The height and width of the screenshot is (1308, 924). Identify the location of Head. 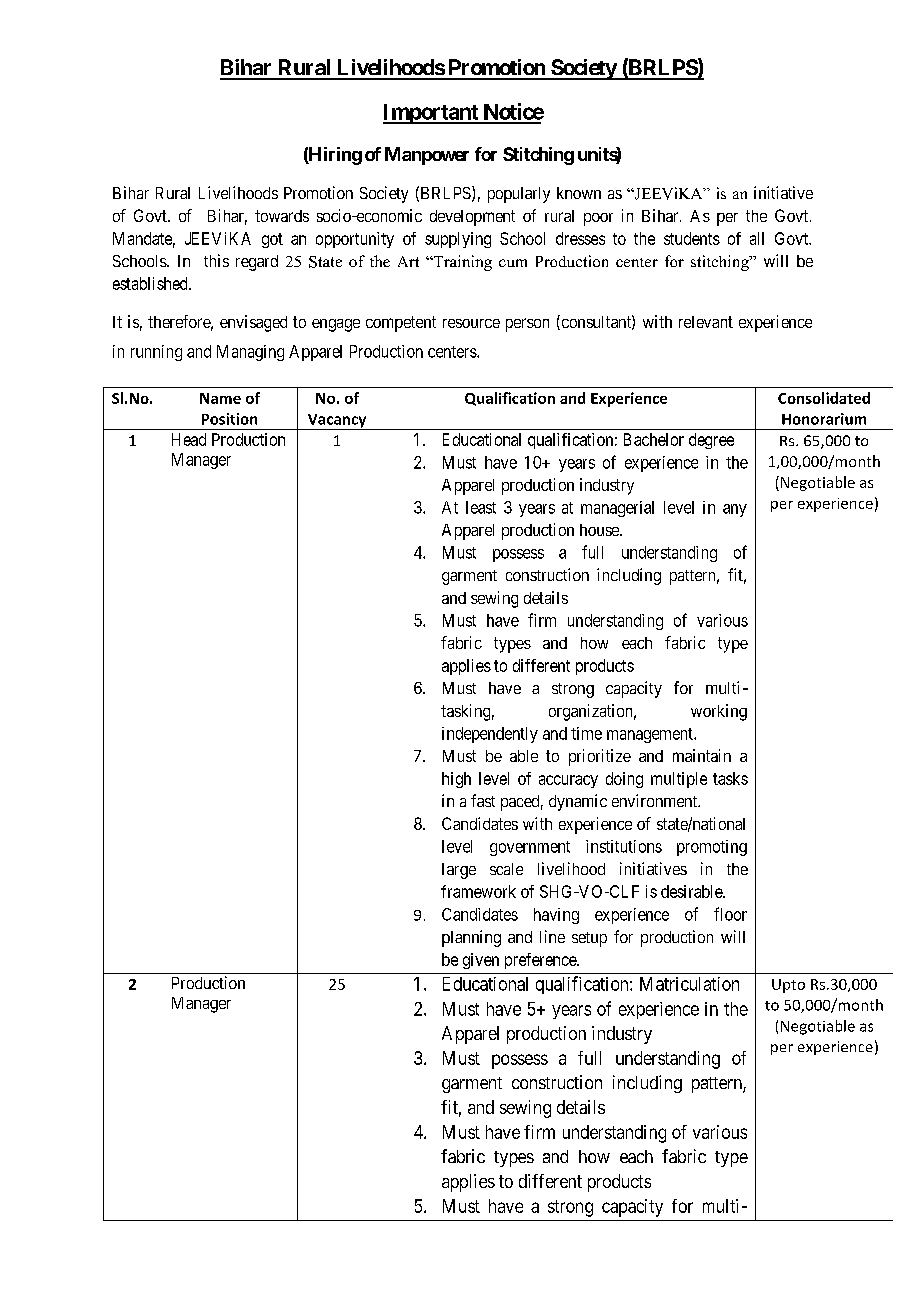
(189, 439).
